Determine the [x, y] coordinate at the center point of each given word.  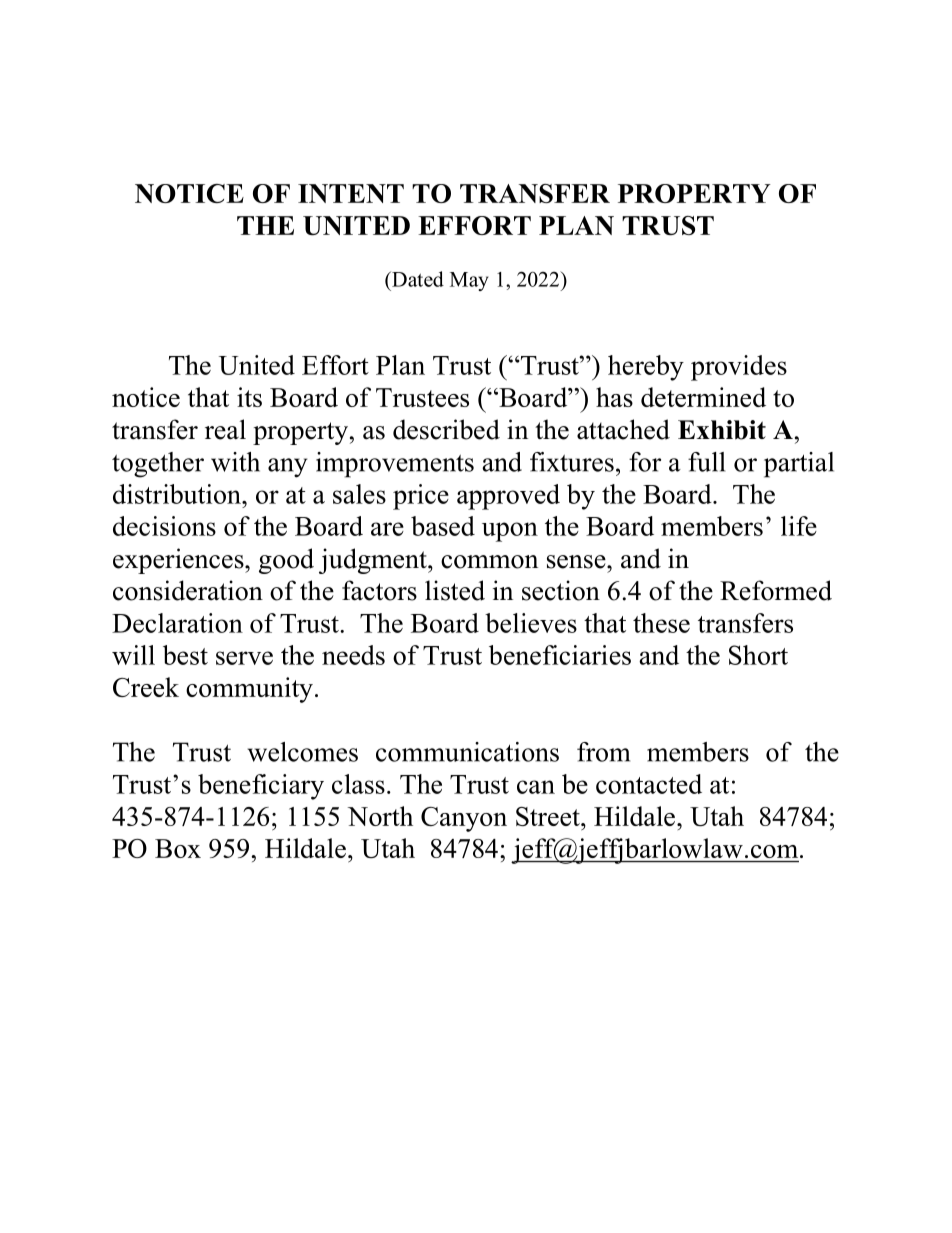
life [799, 526]
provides [739, 368]
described [446, 429]
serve [244, 658]
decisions [164, 526]
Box [178, 848]
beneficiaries [560, 655]
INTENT [351, 193]
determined [703, 397]
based [443, 526]
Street [549, 816]
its [249, 397]
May [469, 281]
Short [758, 655]
